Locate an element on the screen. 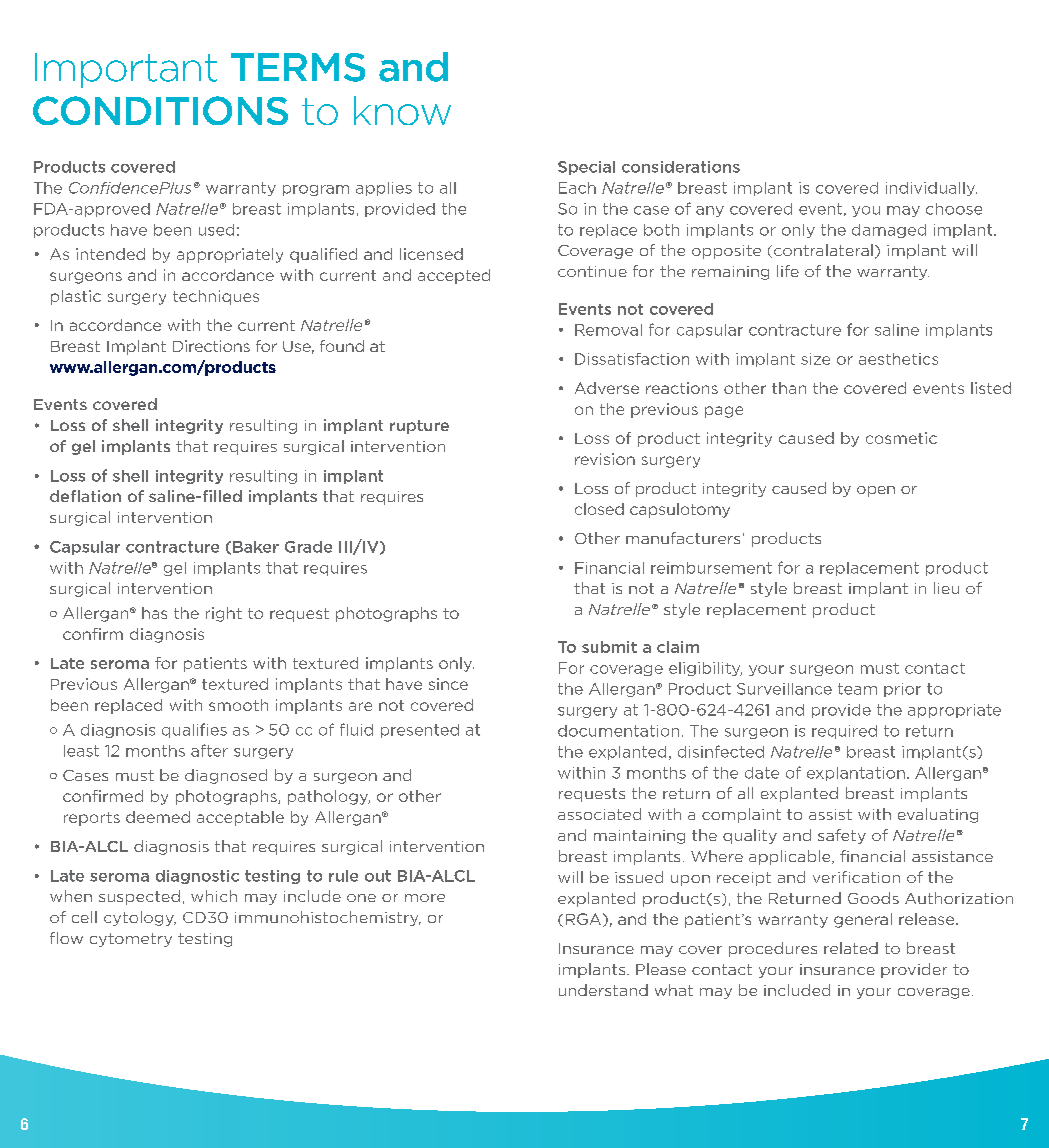 The width and height of the screenshot is (1049, 1148). know is located at coordinates (402, 110).
